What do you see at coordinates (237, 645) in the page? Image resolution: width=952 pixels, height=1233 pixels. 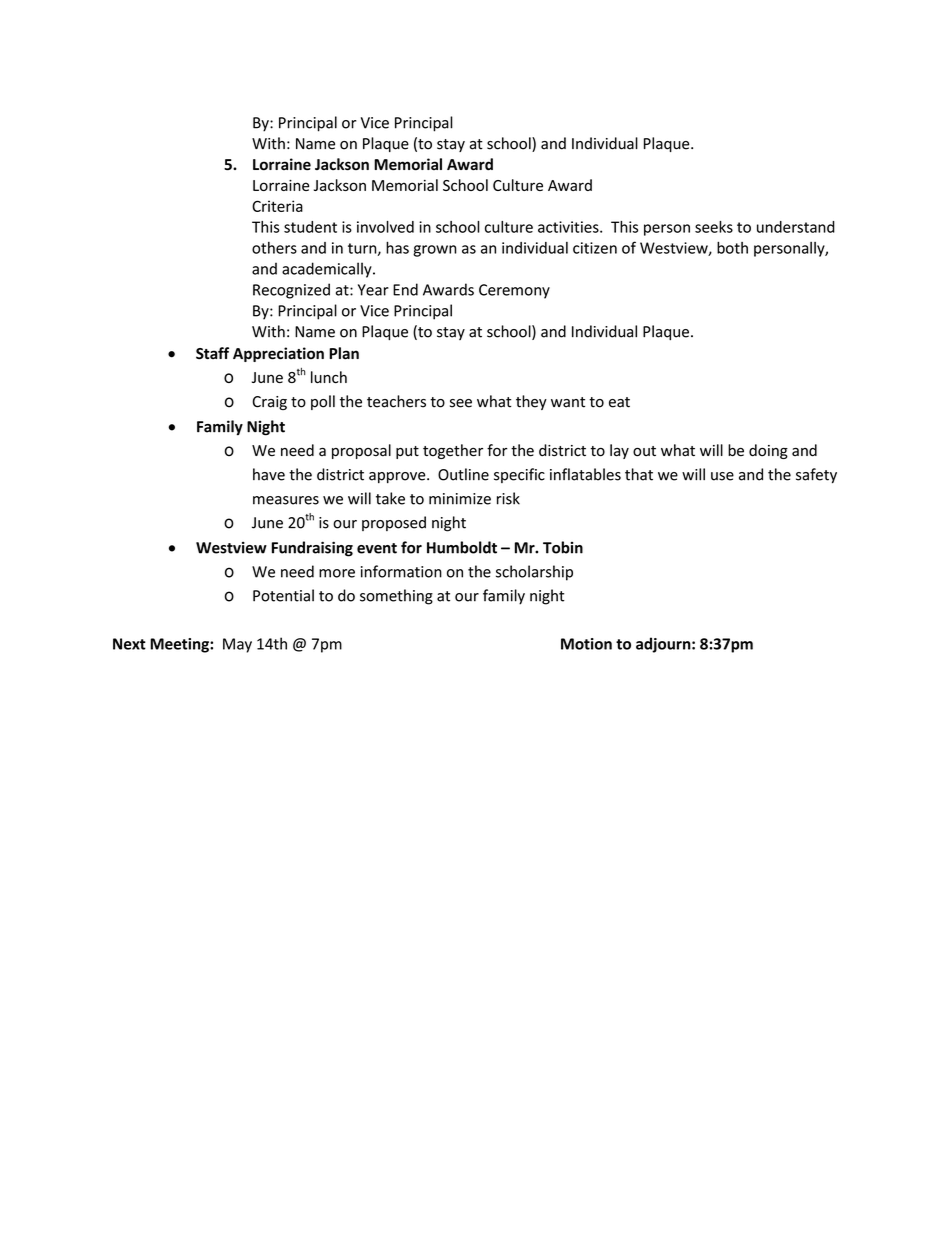 I see `May` at bounding box center [237, 645].
